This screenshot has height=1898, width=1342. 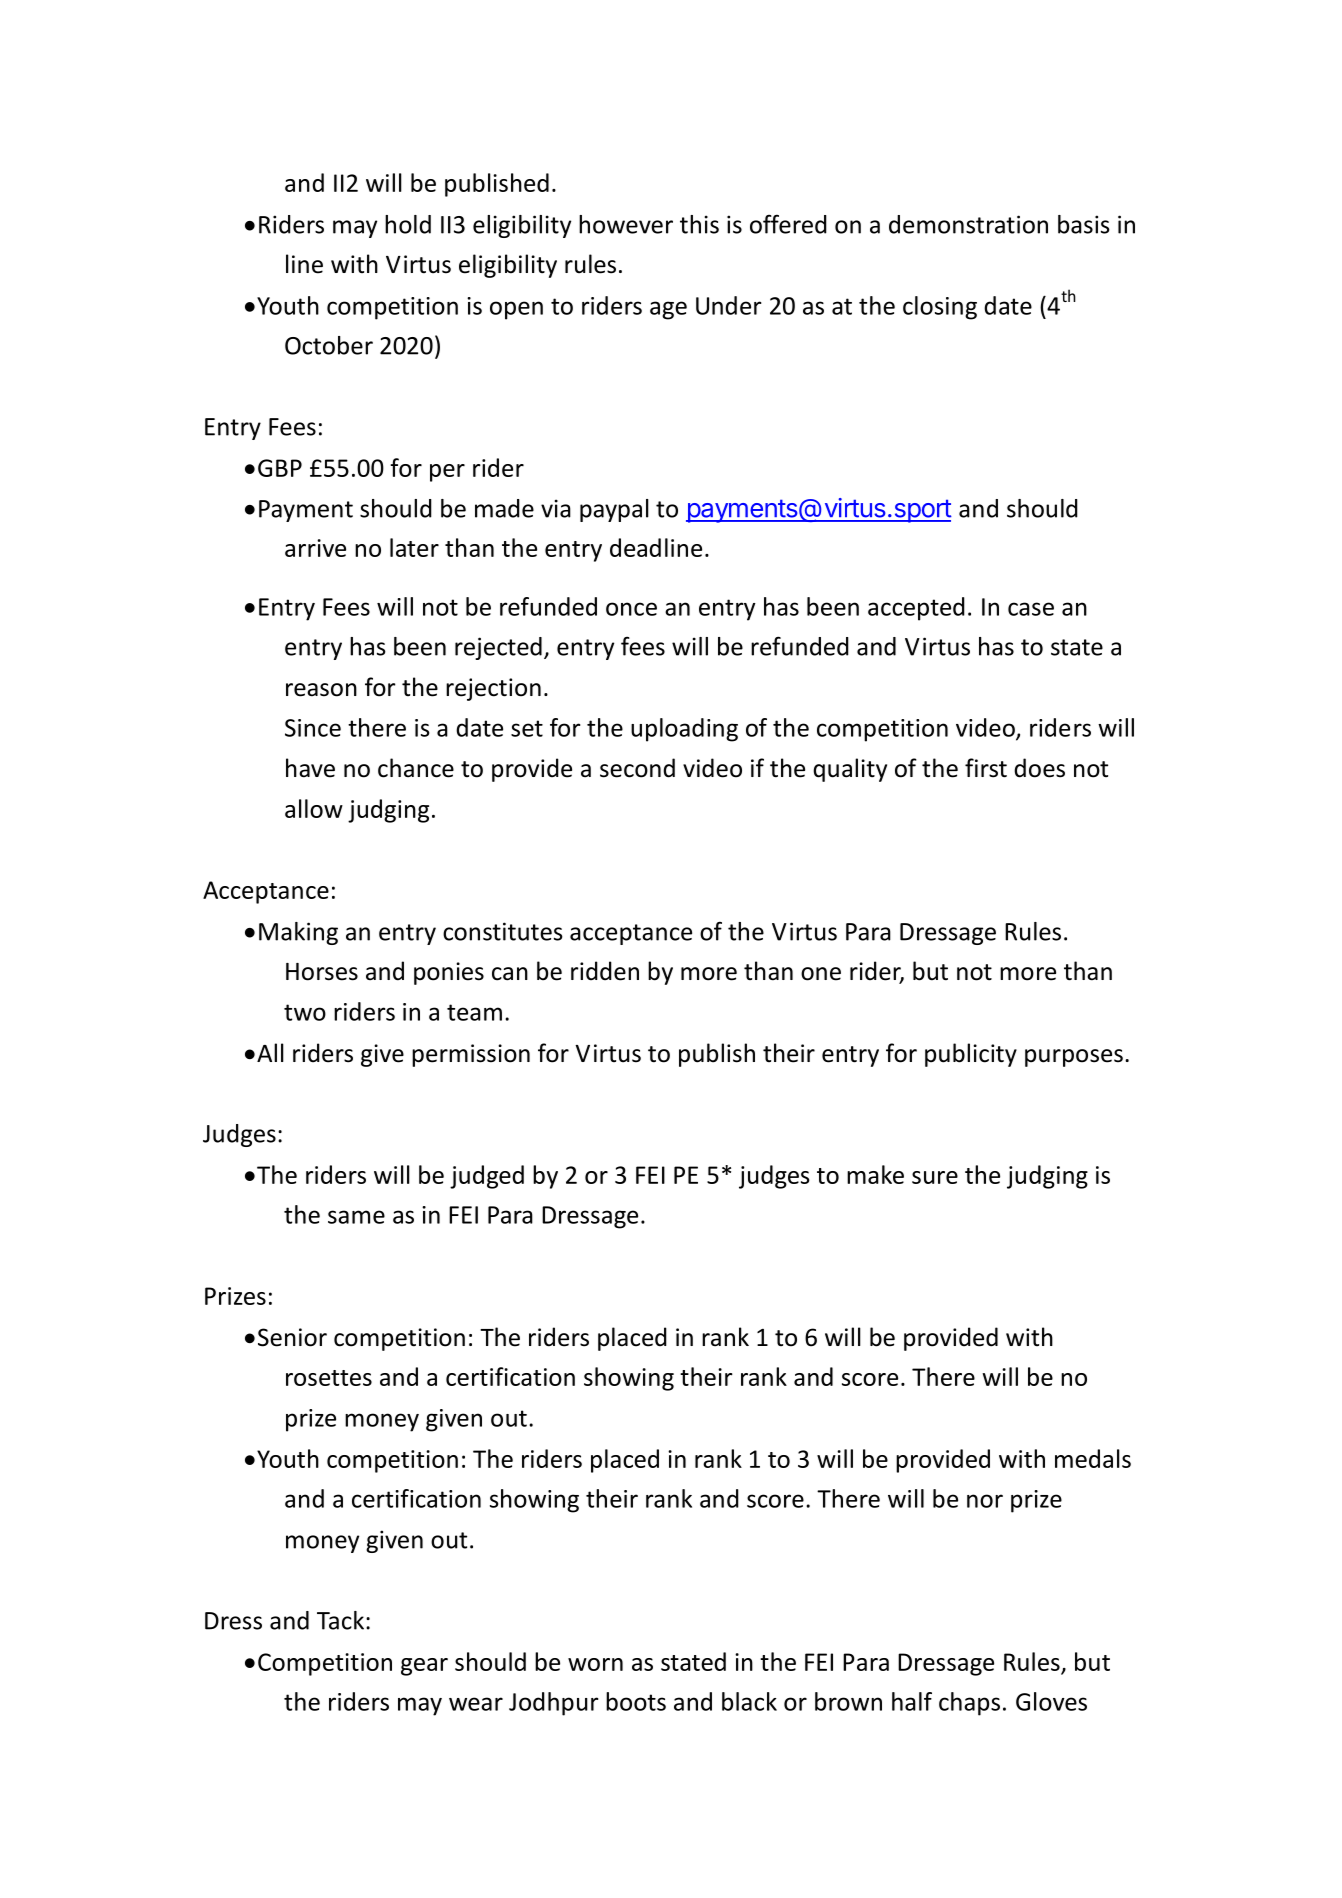 I want to click on gear, so click(x=424, y=1667).
